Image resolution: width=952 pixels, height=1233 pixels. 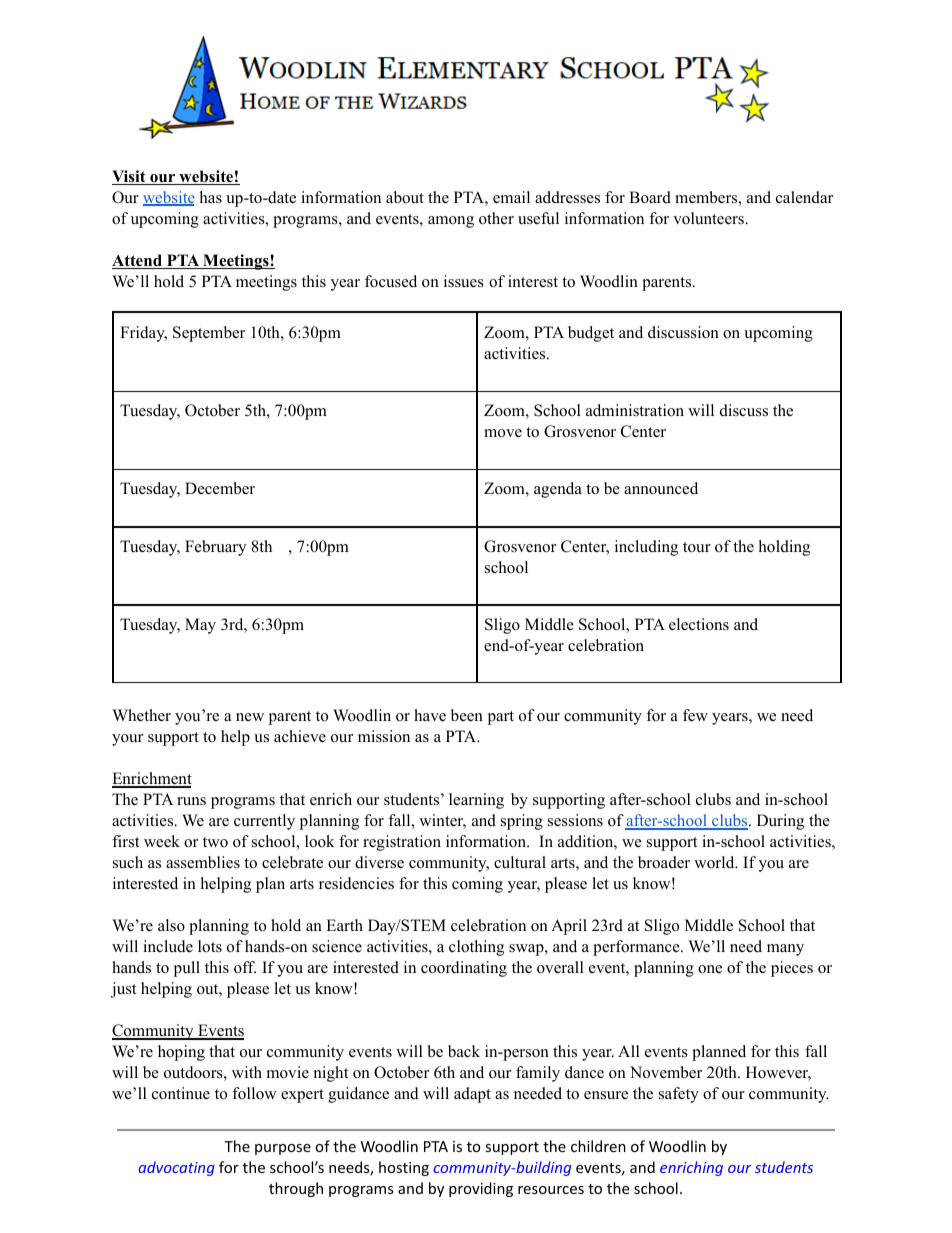 What do you see at coordinates (481, 1189) in the screenshot?
I see `providing` at bounding box center [481, 1189].
